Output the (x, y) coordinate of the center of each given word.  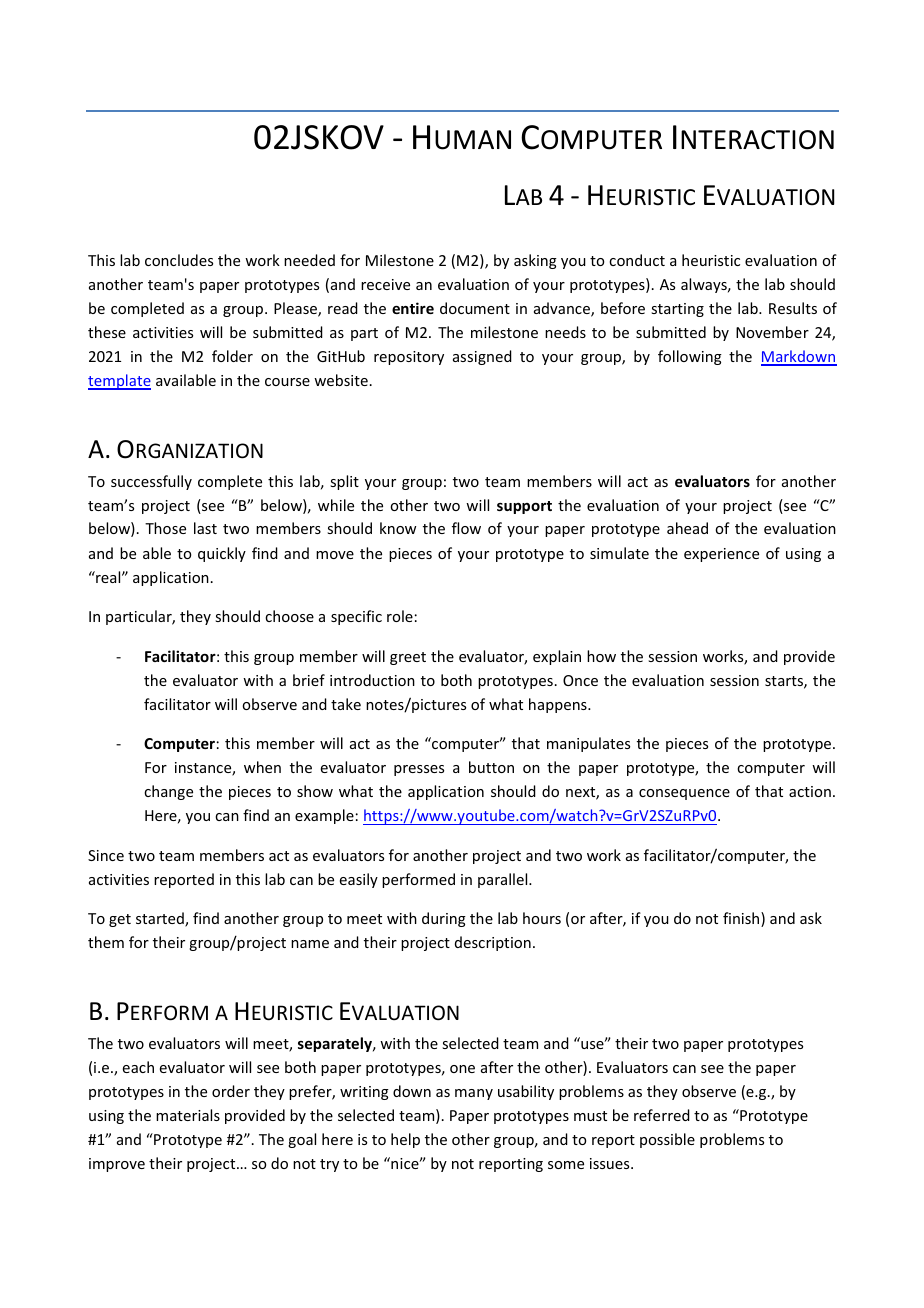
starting (677, 310)
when (262, 767)
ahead (687, 528)
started (161, 919)
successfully (151, 482)
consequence (684, 794)
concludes (179, 260)
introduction (372, 680)
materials (188, 1115)
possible (667, 1140)
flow (466, 528)
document (475, 308)
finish (742, 919)
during (444, 919)
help (405, 1140)
